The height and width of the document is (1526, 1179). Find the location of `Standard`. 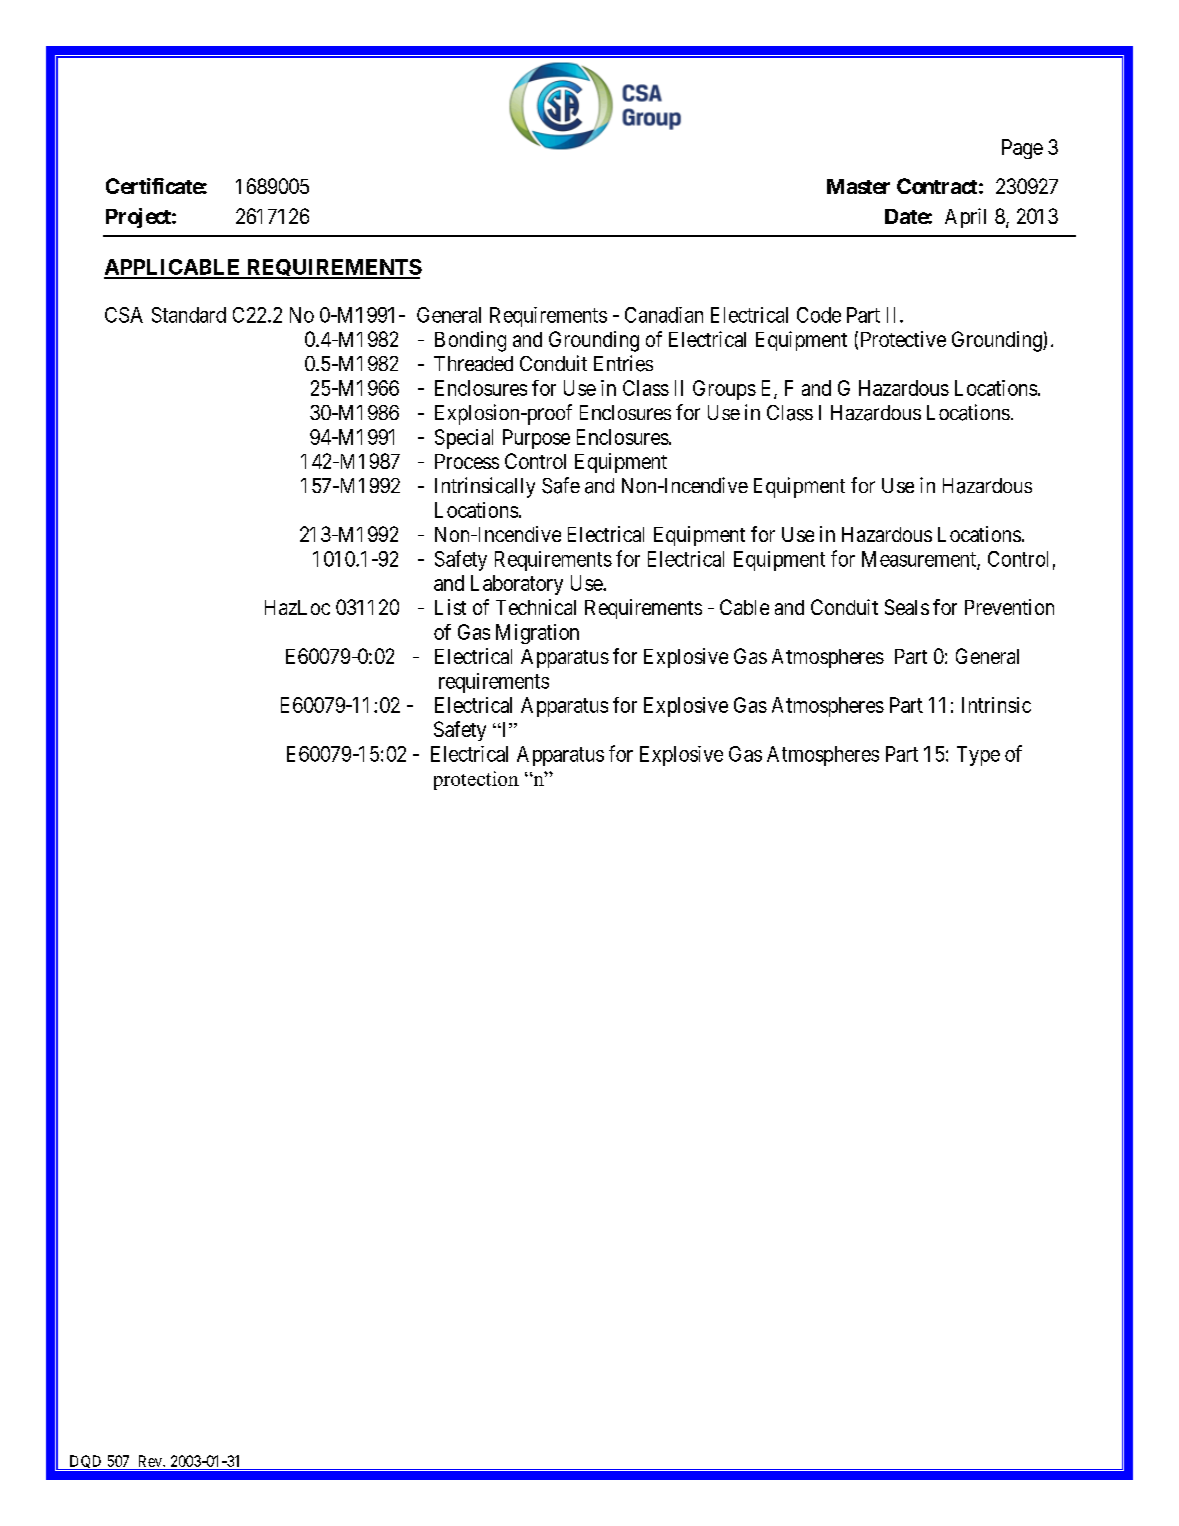

Standard is located at coordinates (189, 315).
